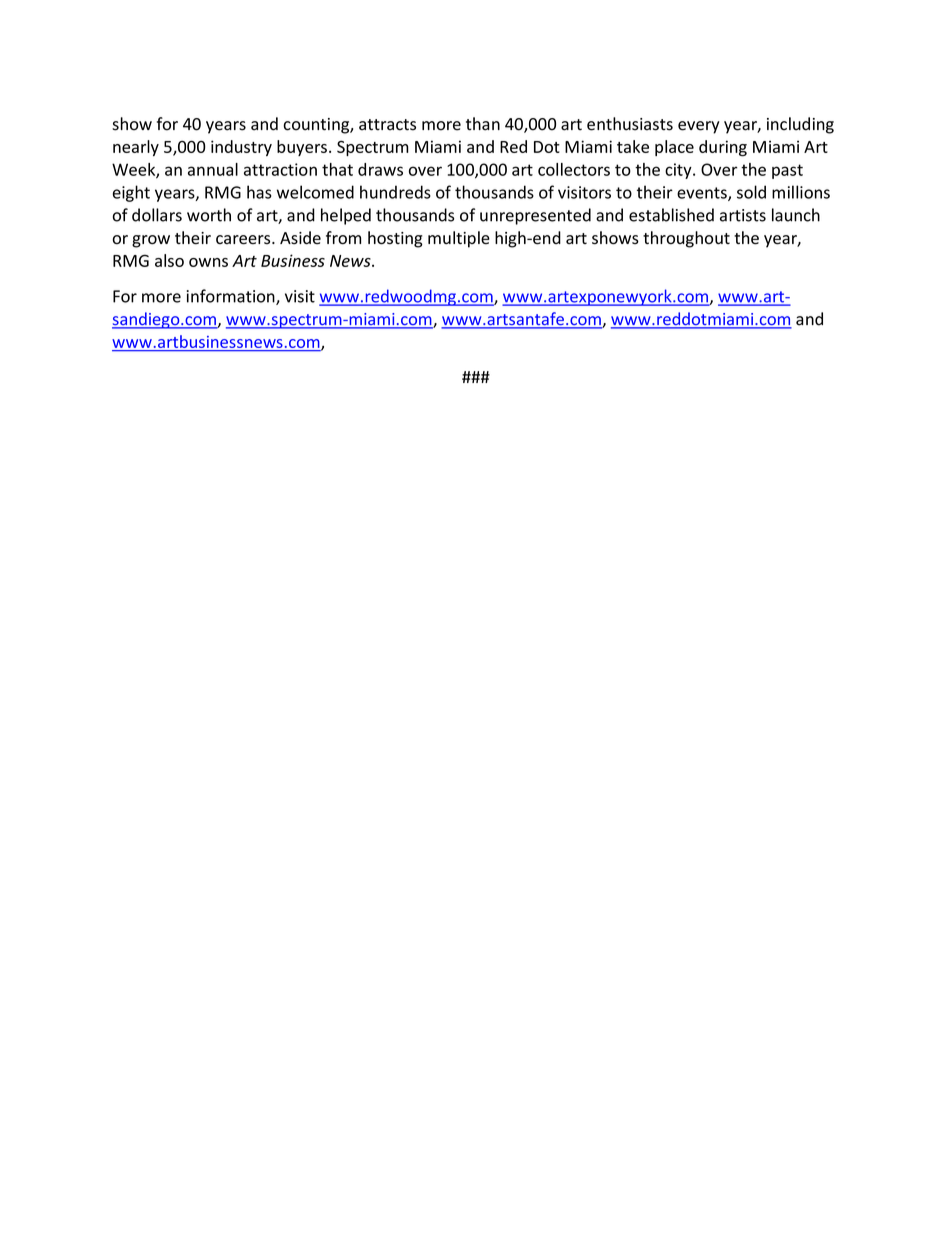  I want to click on every, so click(699, 127).
